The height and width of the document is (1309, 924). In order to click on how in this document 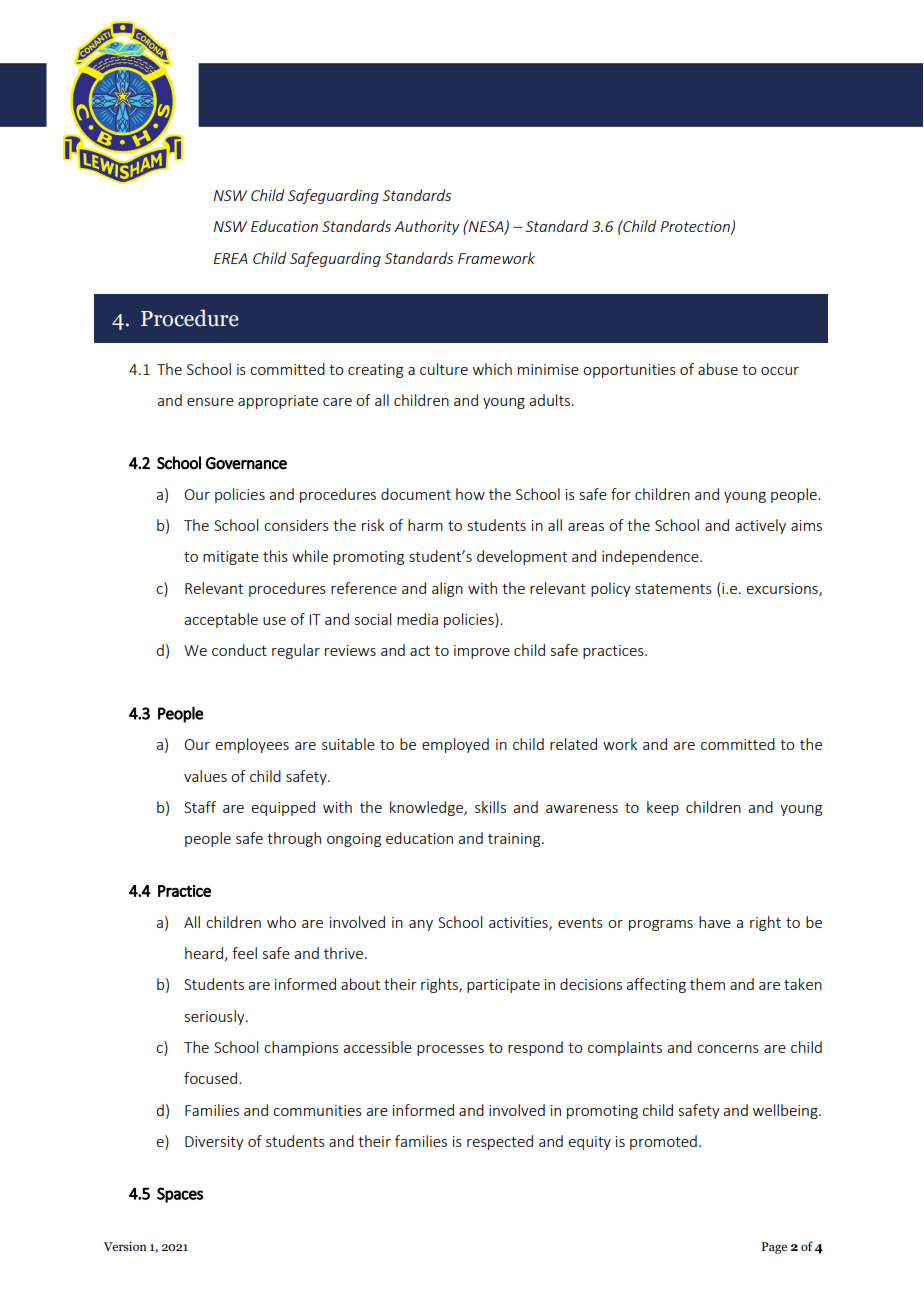, I will do `click(470, 494)`.
